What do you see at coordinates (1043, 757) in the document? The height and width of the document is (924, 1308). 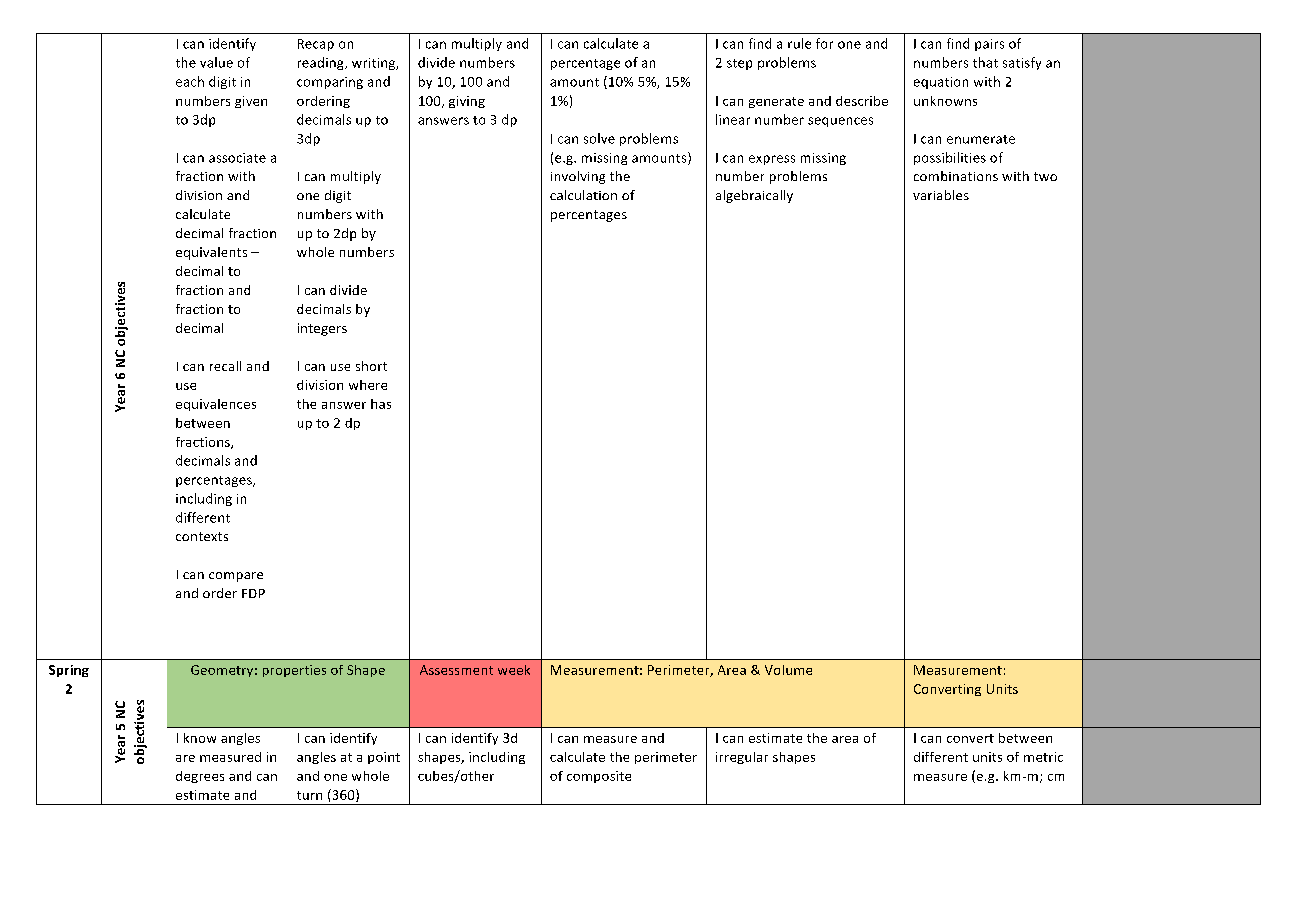 I see `metric` at bounding box center [1043, 757].
